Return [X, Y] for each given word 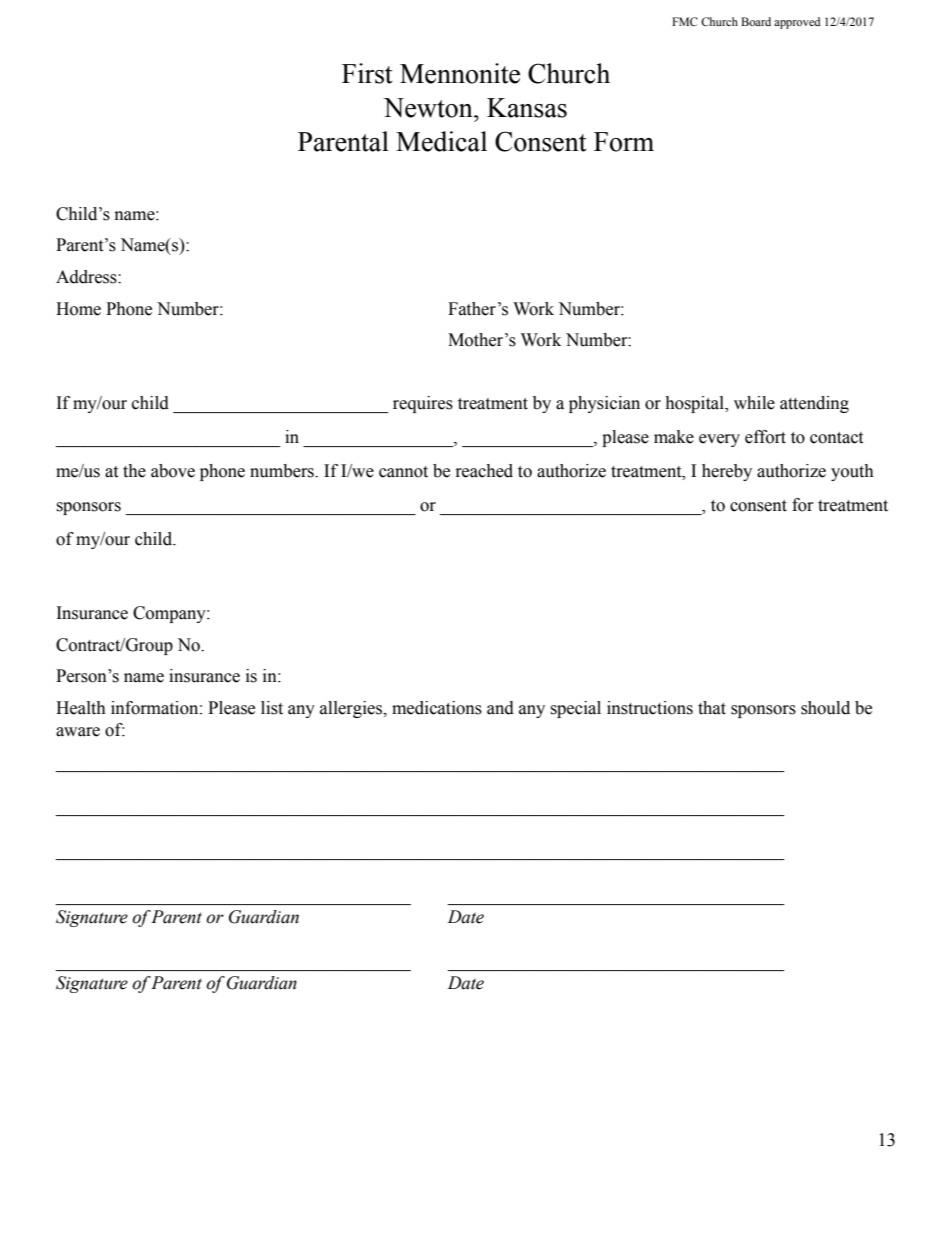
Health [81, 708]
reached [484, 471]
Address [87, 277]
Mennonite [460, 73]
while [754, 403]
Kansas [527, 108]
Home [78, 309]
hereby [727, 472]
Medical [441, 141]
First [367, 73]
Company [170, 614]
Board [756, 21]
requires [423, 404]
